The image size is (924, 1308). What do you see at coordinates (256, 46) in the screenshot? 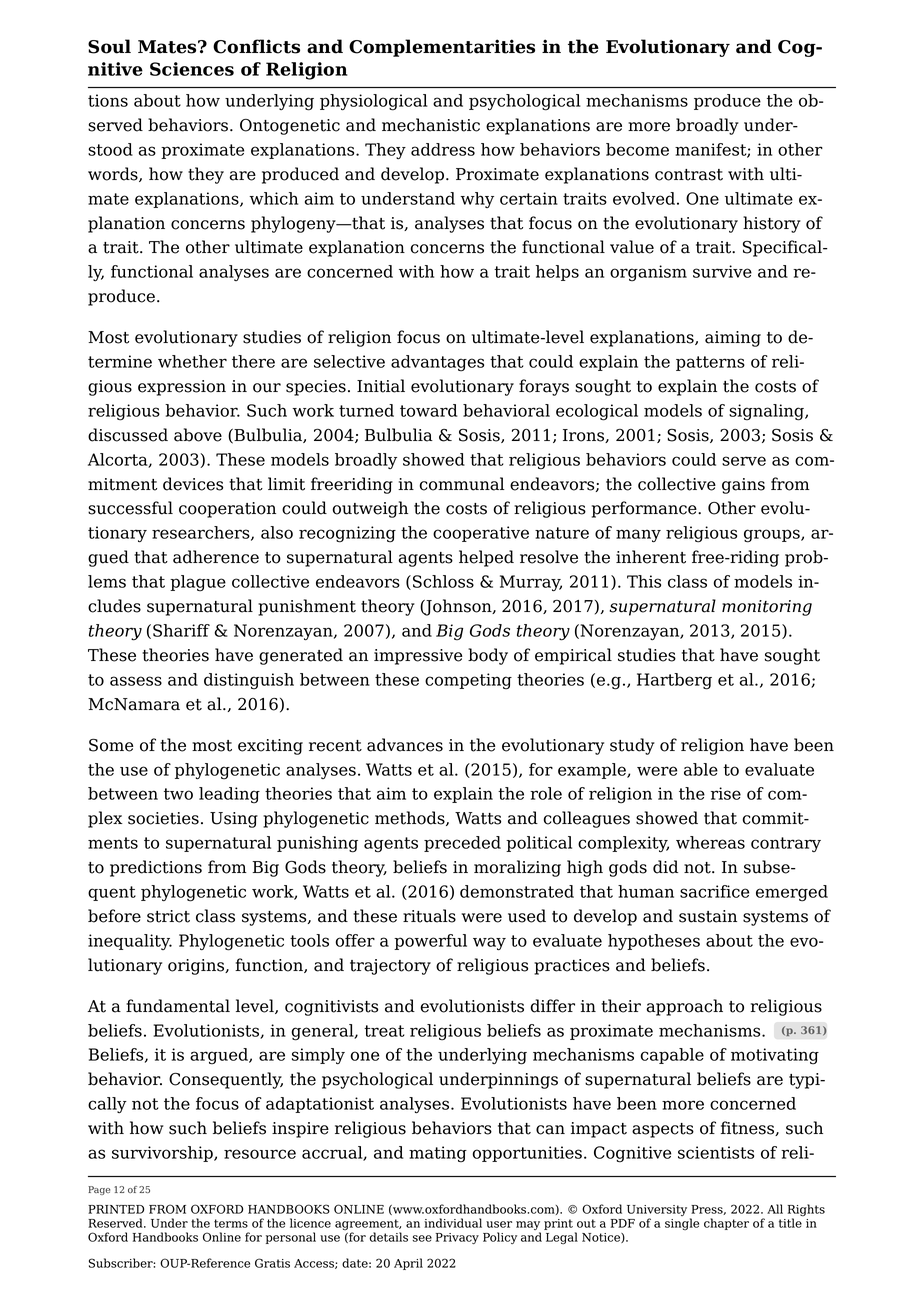
I see `Conflicts` at bounding box center [256, 46].
